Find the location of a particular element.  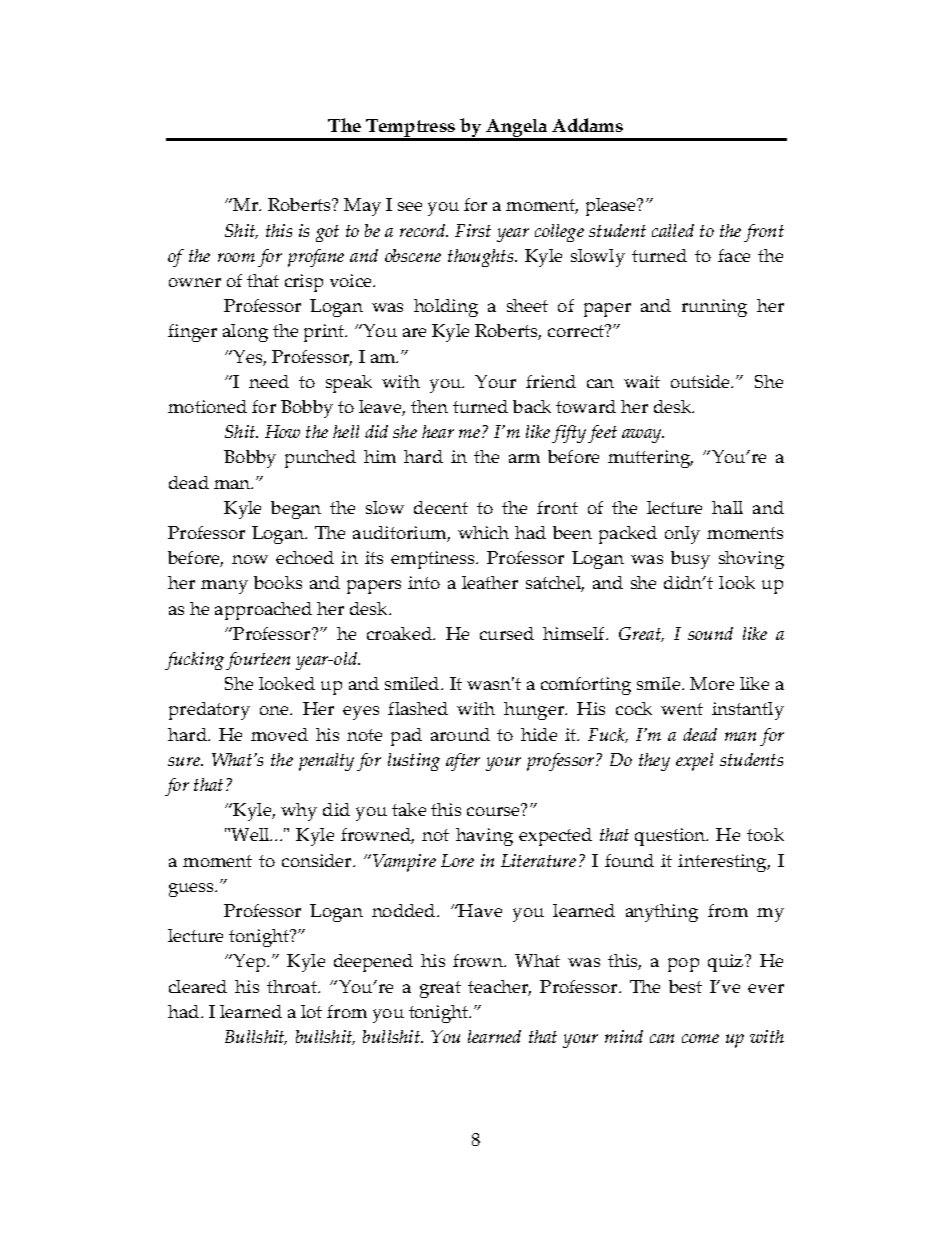

best is located at coordinates (685, 986).
